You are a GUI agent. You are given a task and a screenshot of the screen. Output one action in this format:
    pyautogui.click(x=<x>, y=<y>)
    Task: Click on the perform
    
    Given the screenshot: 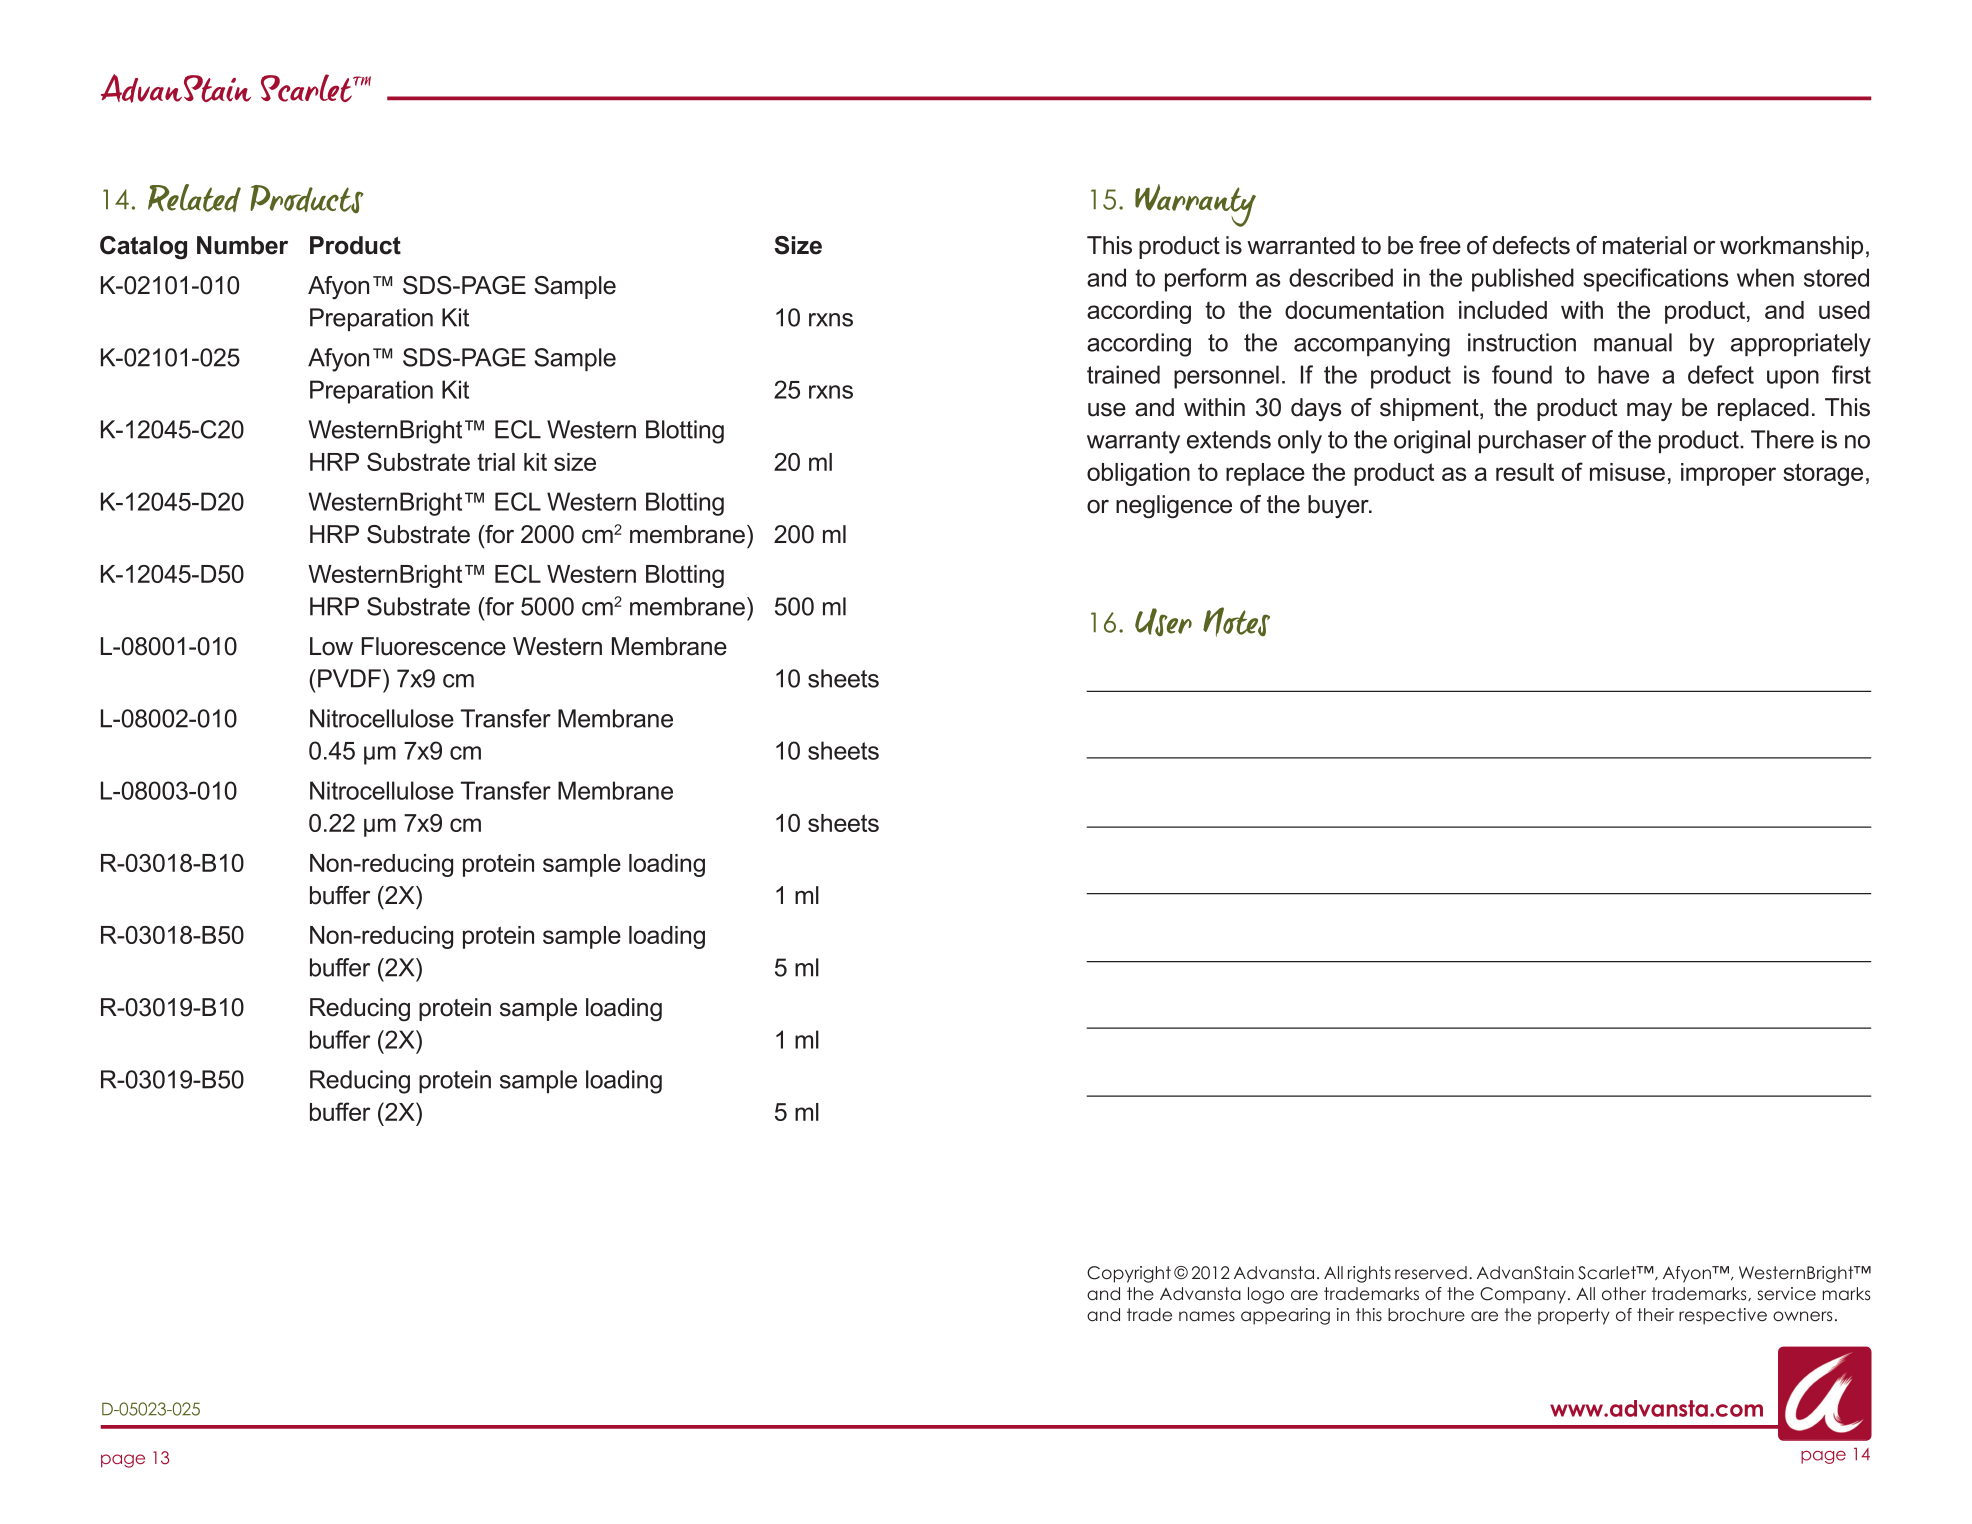 What is the action you would take?
    pyautogui.click(x=1205, y=280)
